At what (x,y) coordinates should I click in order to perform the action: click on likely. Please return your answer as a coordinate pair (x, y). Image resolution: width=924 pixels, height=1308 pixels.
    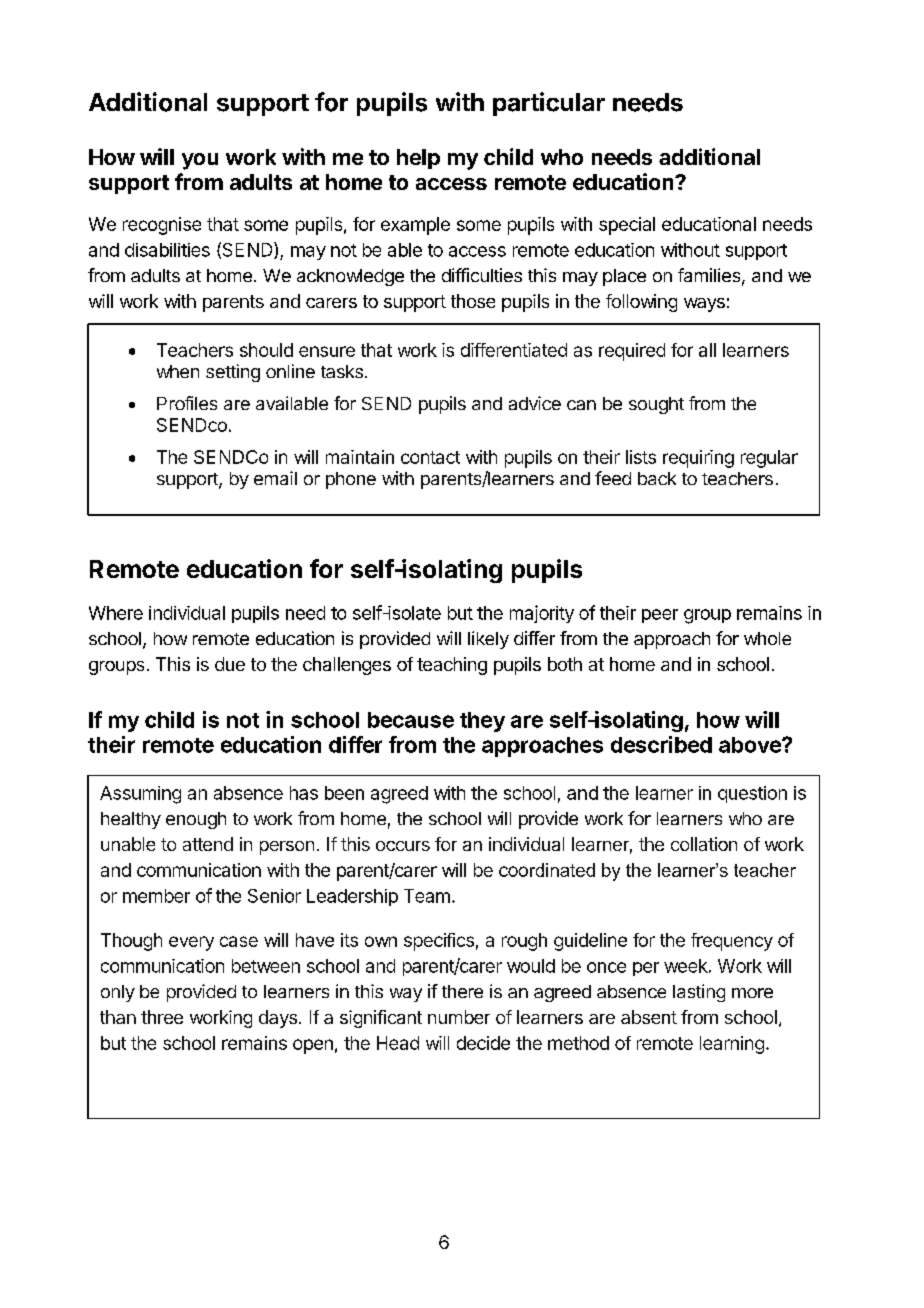
    Looking at the image, I should click on (488, 640).
